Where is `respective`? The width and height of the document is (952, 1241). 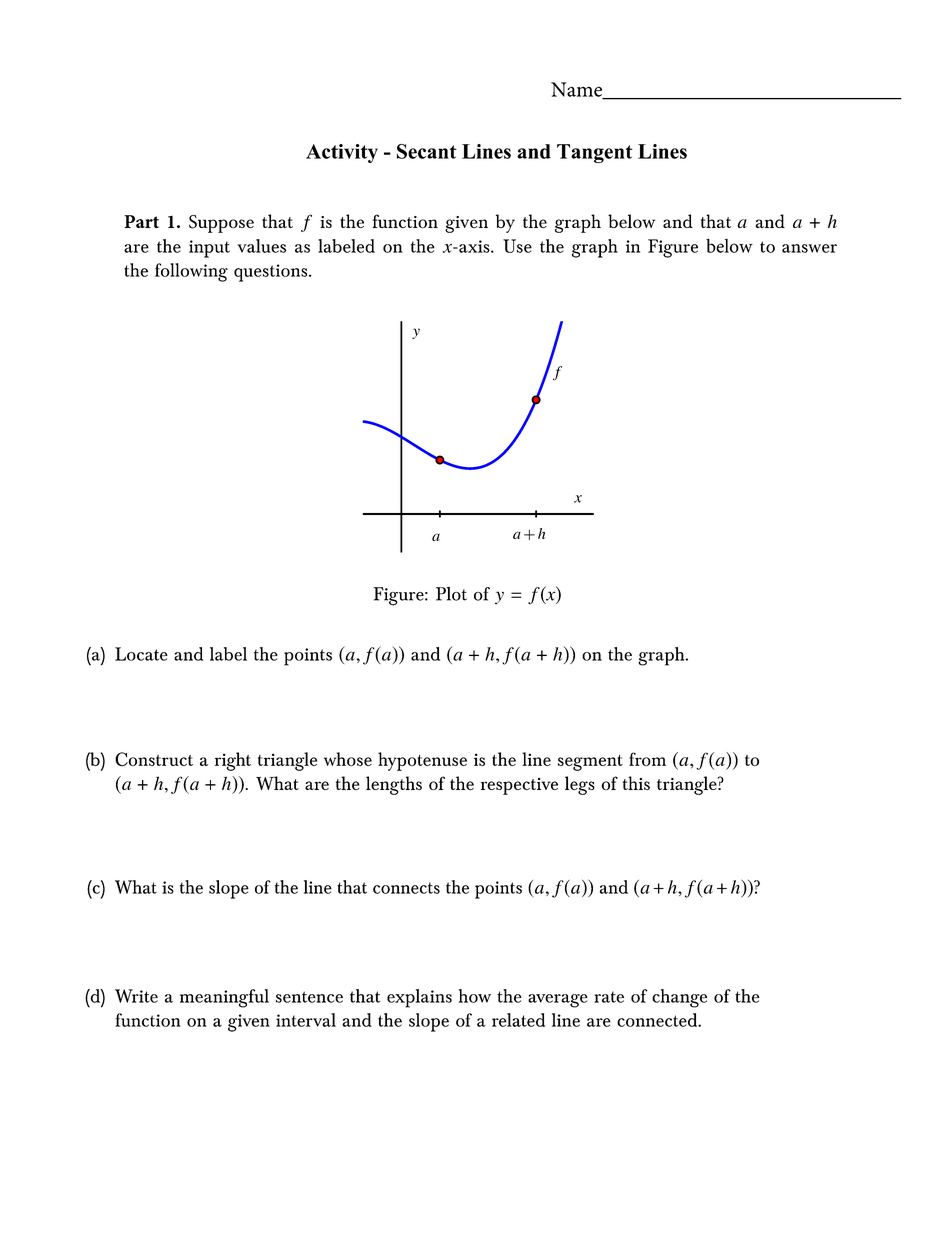 respective is located at coordinates (519, 786).
